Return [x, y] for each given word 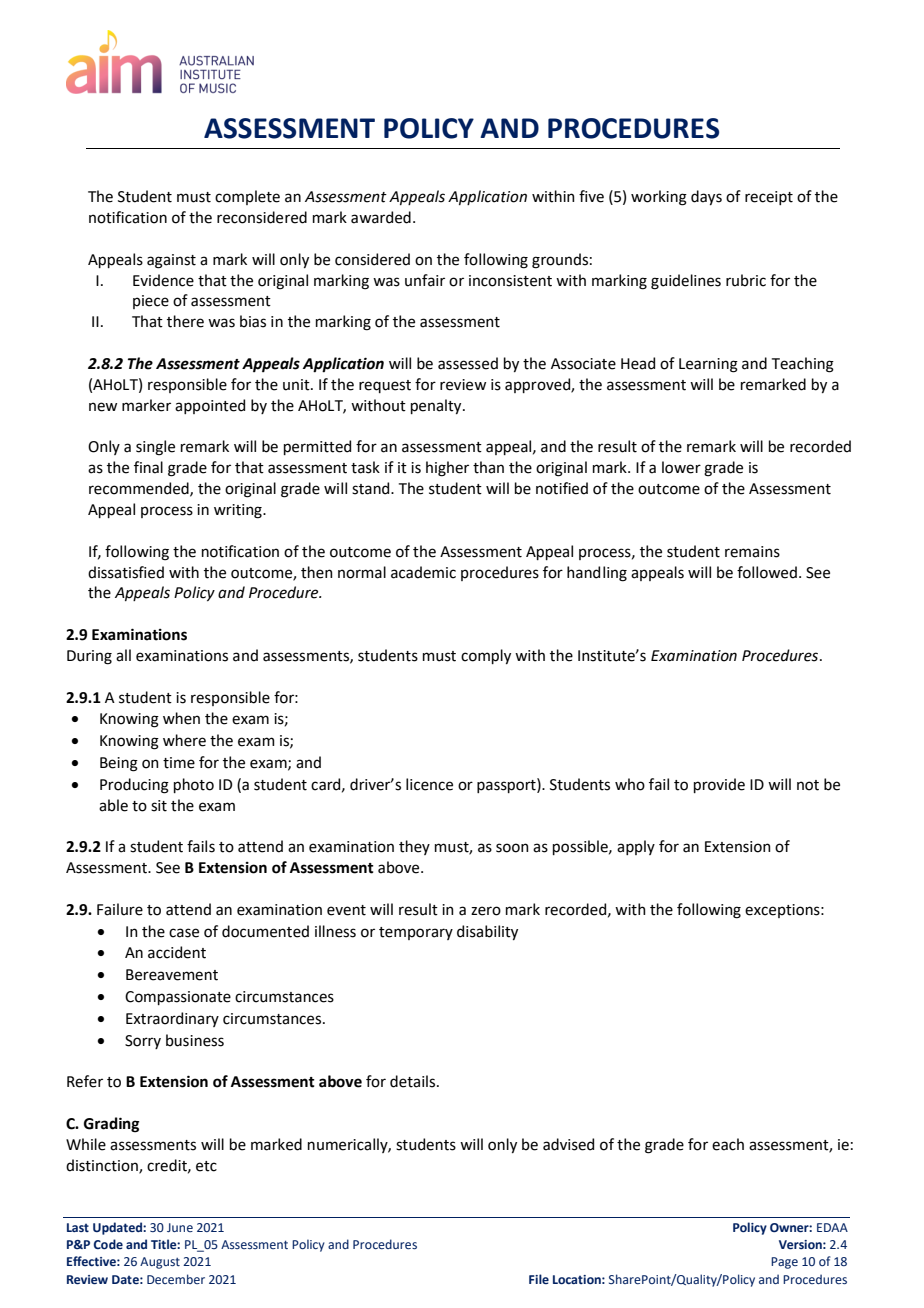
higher [447, 469]
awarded [381, 217]
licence [429, 784]
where [184, 740]
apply [636, 847]
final [148, 467]
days [706, 197]
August [160, 1263]
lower [681, 467]
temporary [416, 933]
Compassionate [178, 998]
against [171, 261]
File [539, 1279]
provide [719, 785]
